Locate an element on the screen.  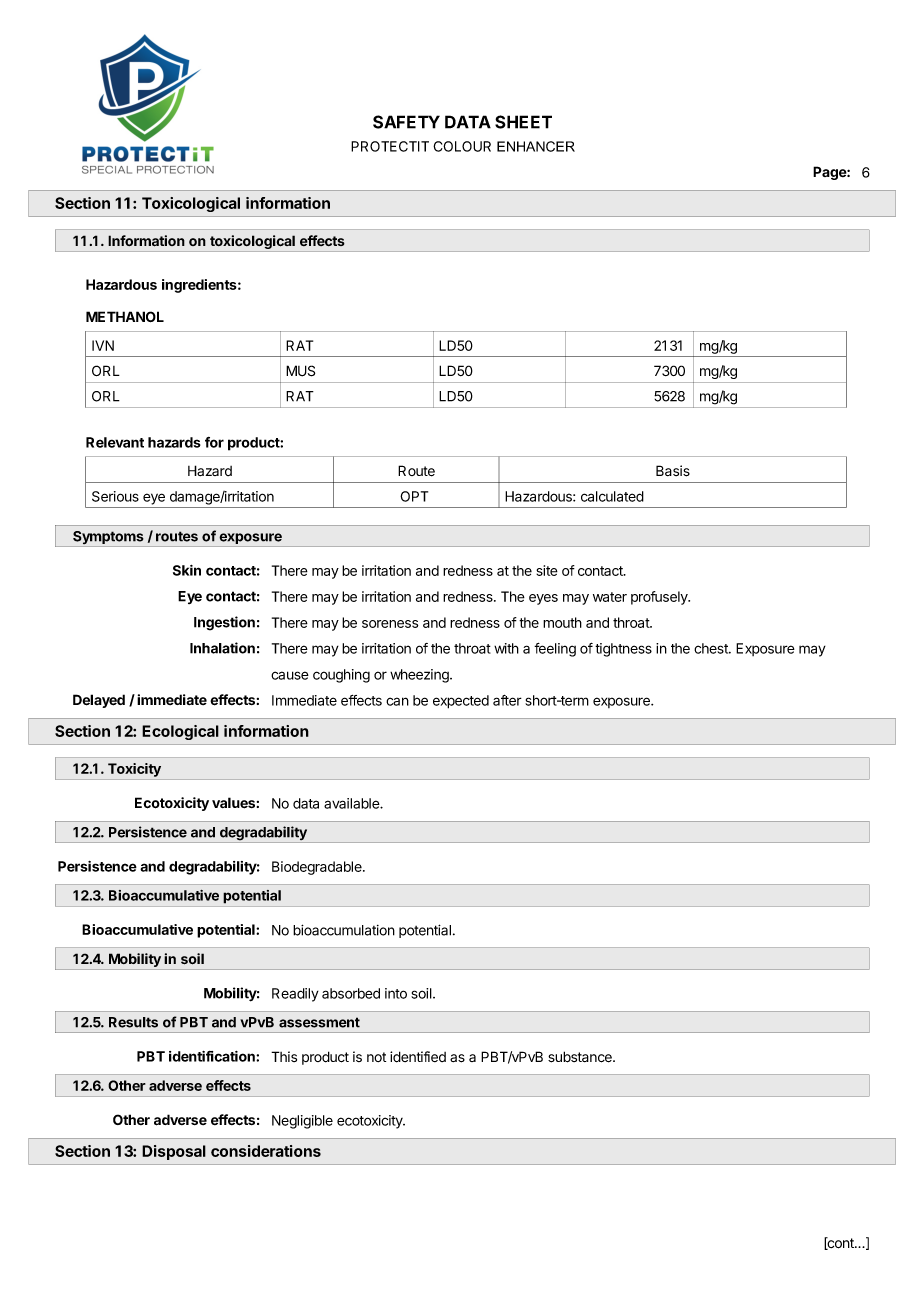
tightness is located at coordinates (623, 650).
